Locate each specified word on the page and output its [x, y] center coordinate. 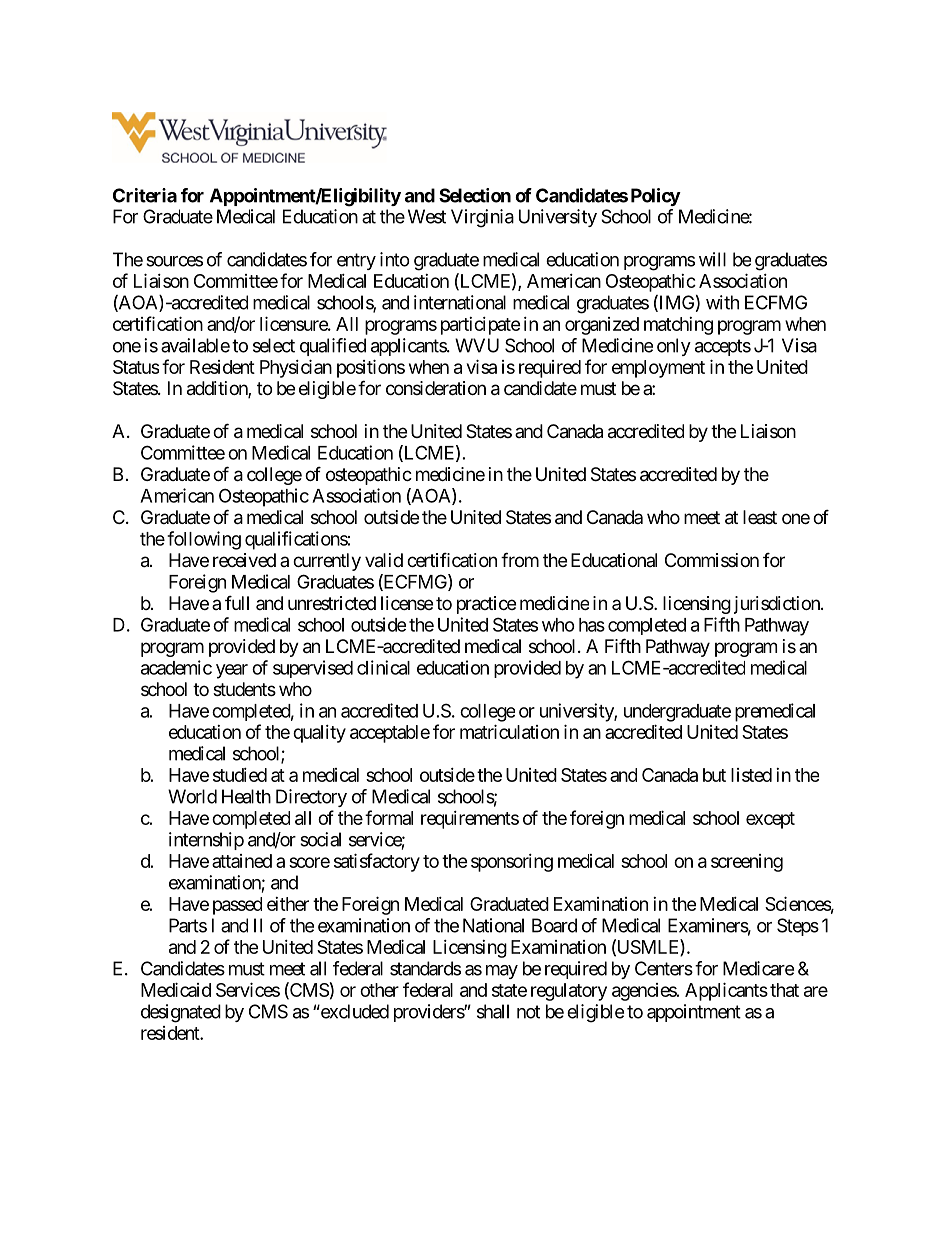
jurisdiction [778, 605]
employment [658, 369]
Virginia [482, 218]
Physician [296, 368]
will [712, 259]
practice [486, 605]
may [502, 972]
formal [389, 817]
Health [246, 796]
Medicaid [176, 989]
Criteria [145, 195]
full [237, 602]
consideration [436, 388]
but [714, 775]
